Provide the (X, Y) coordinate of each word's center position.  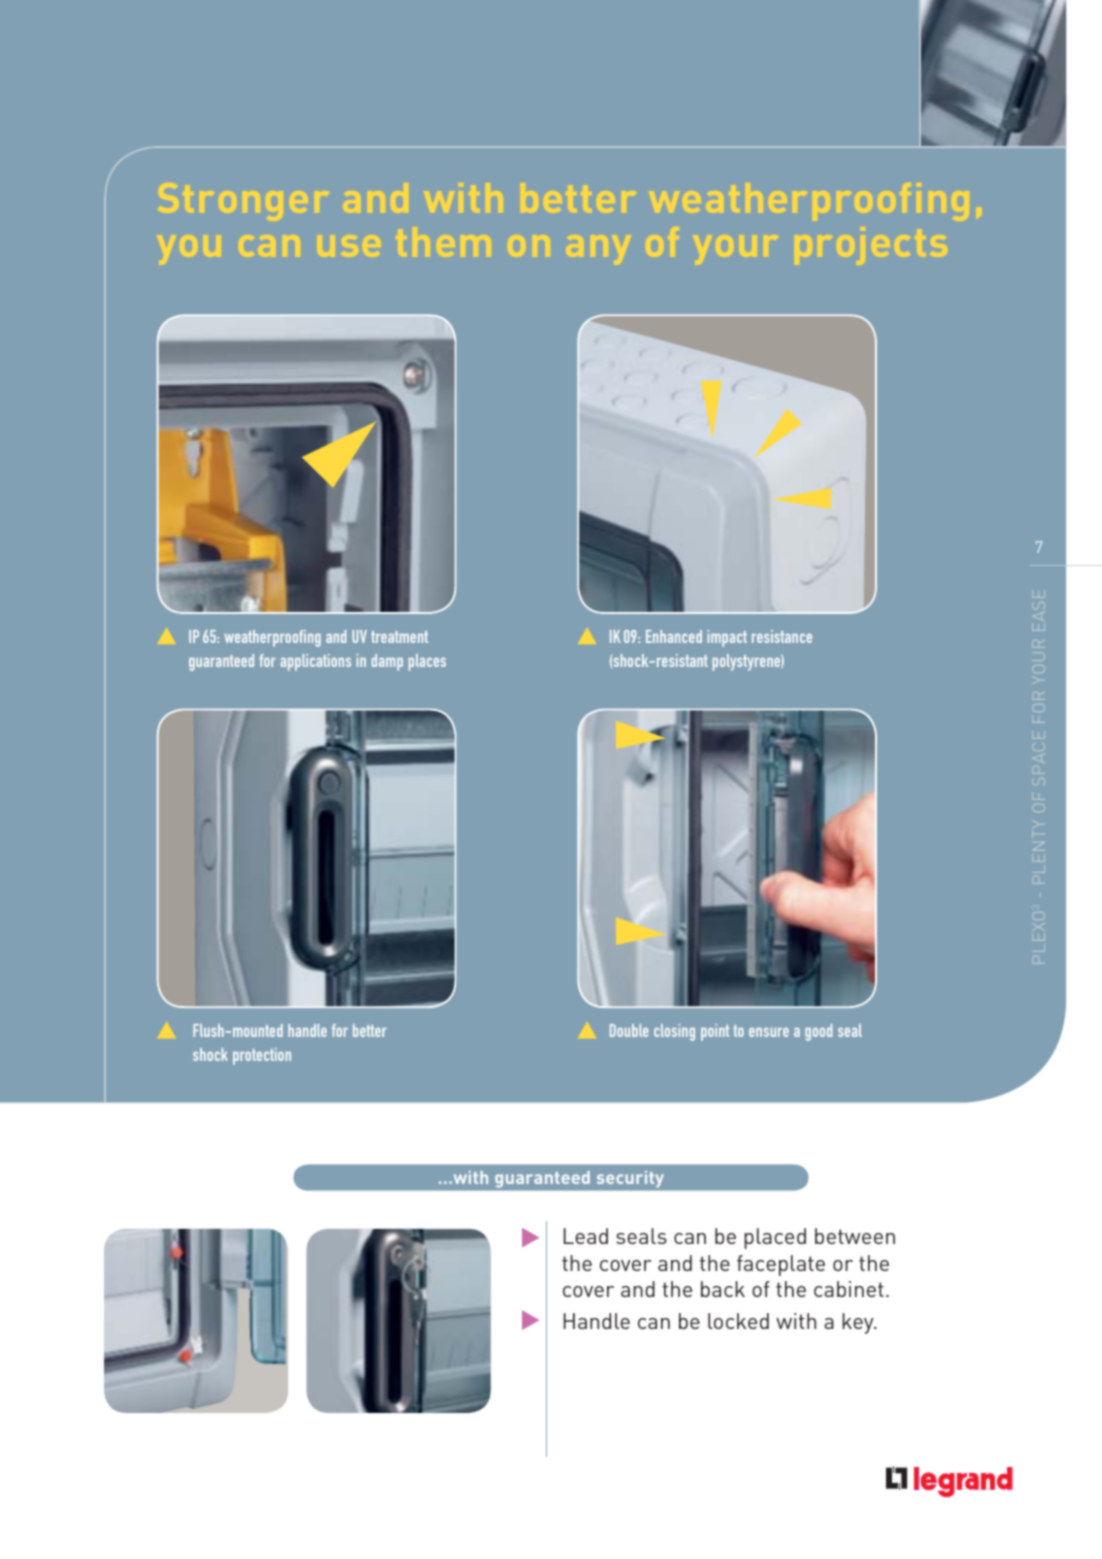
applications (315, 662)
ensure (769, 1032)
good (818, 1032)
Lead (586, 1236)
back (723, 1289)
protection (262, 1056)
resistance (782, 636)
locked (738, 1321)
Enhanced (674, 636)
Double (629, 1030)
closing (674, 1032)
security (630, 1179)
